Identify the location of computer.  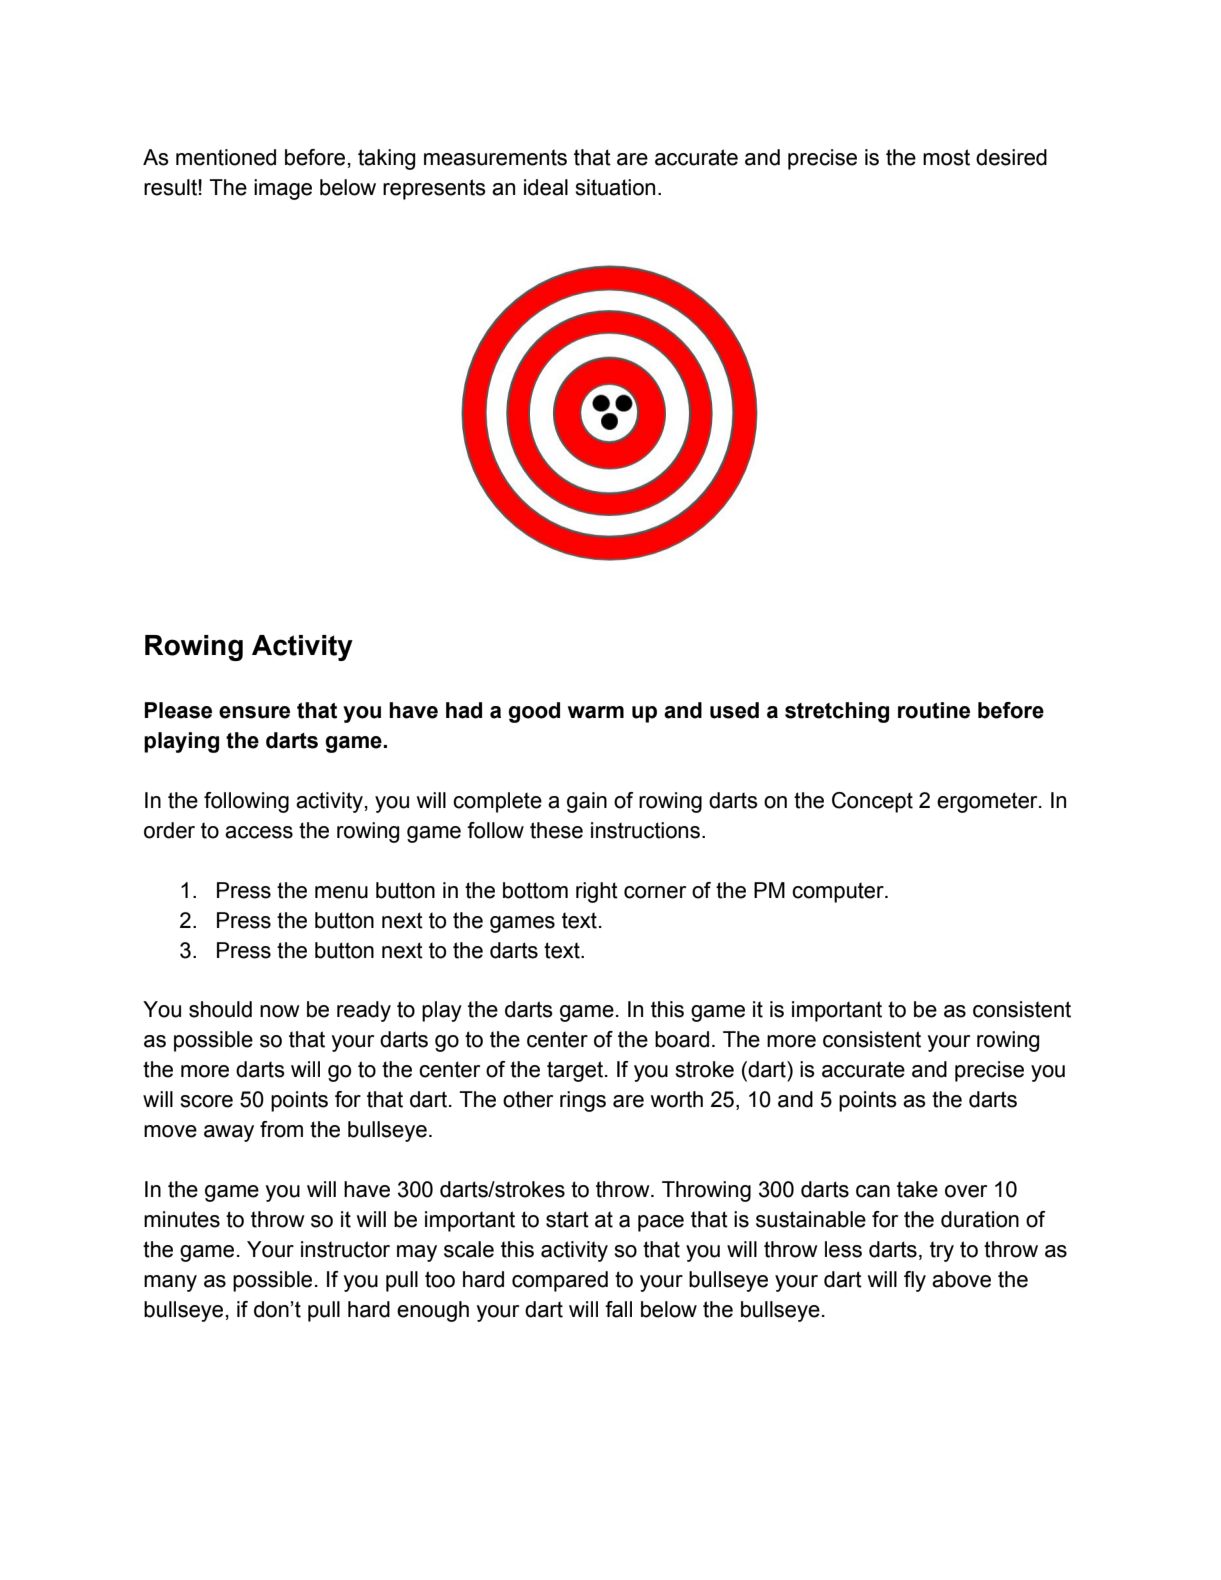
(839, 892).
